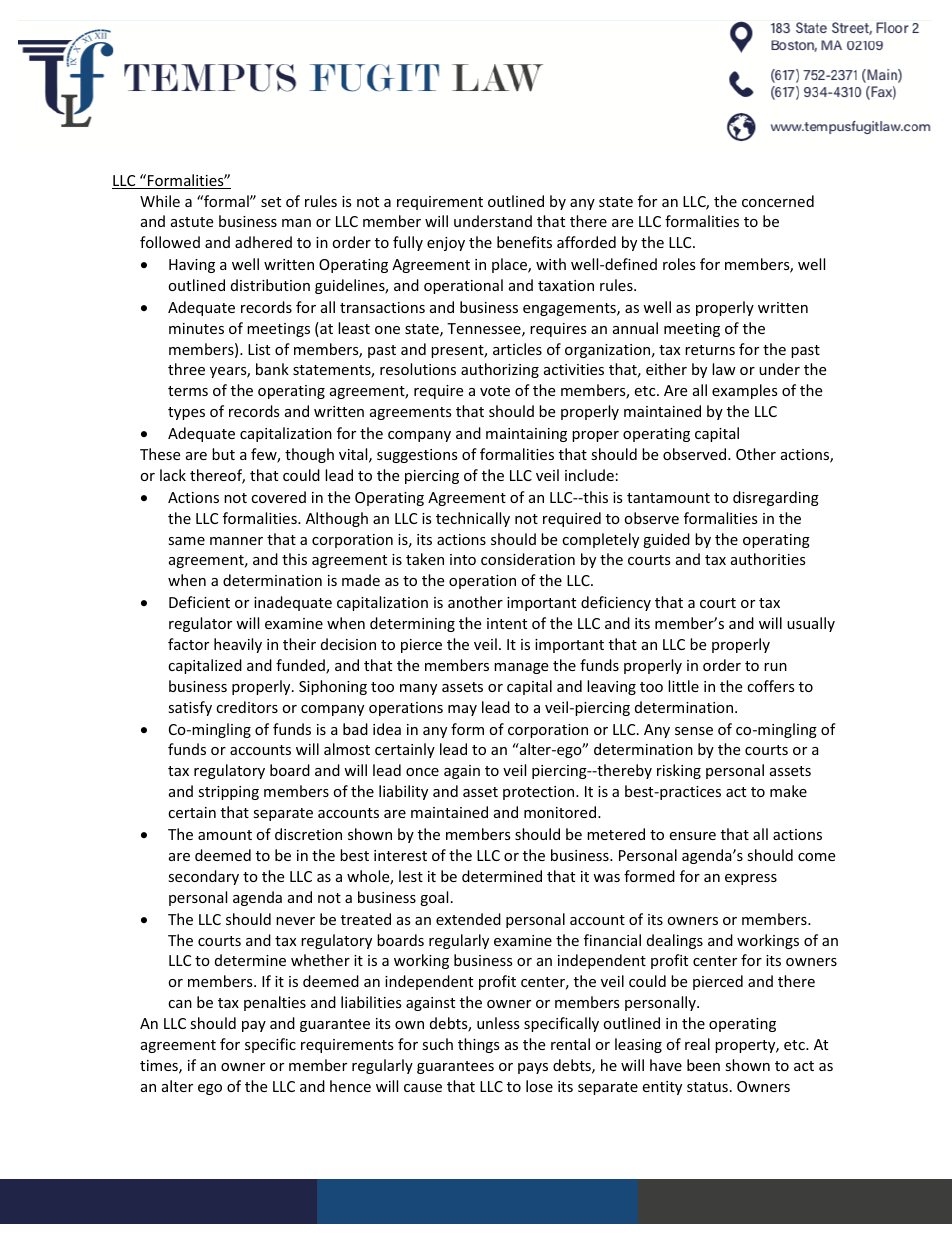  What do you see at coordinates (263, 242) in the screenshot?
I see `adhered` at bounding box center [263, 242].
